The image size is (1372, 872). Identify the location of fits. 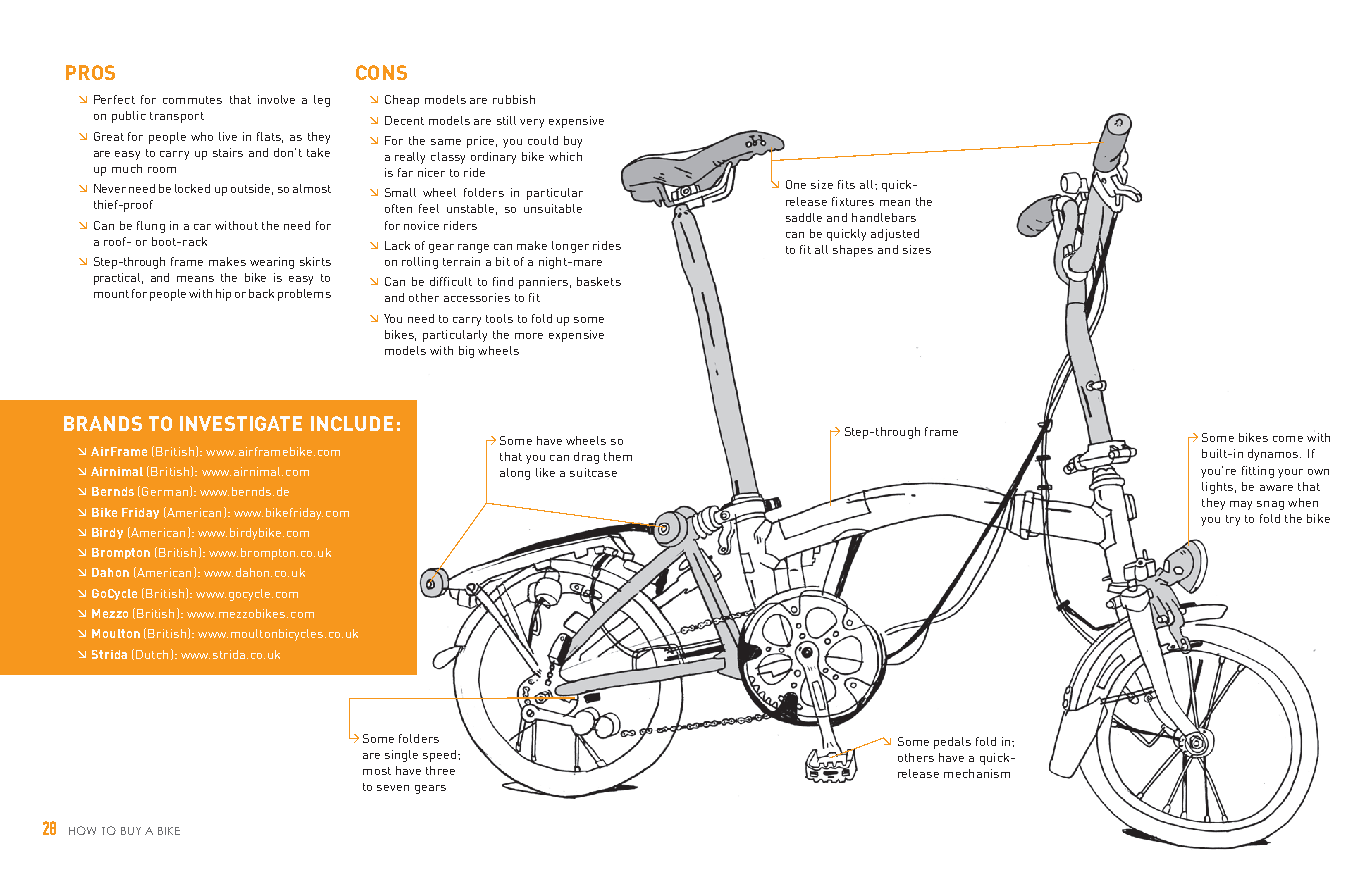
(846, 184).
